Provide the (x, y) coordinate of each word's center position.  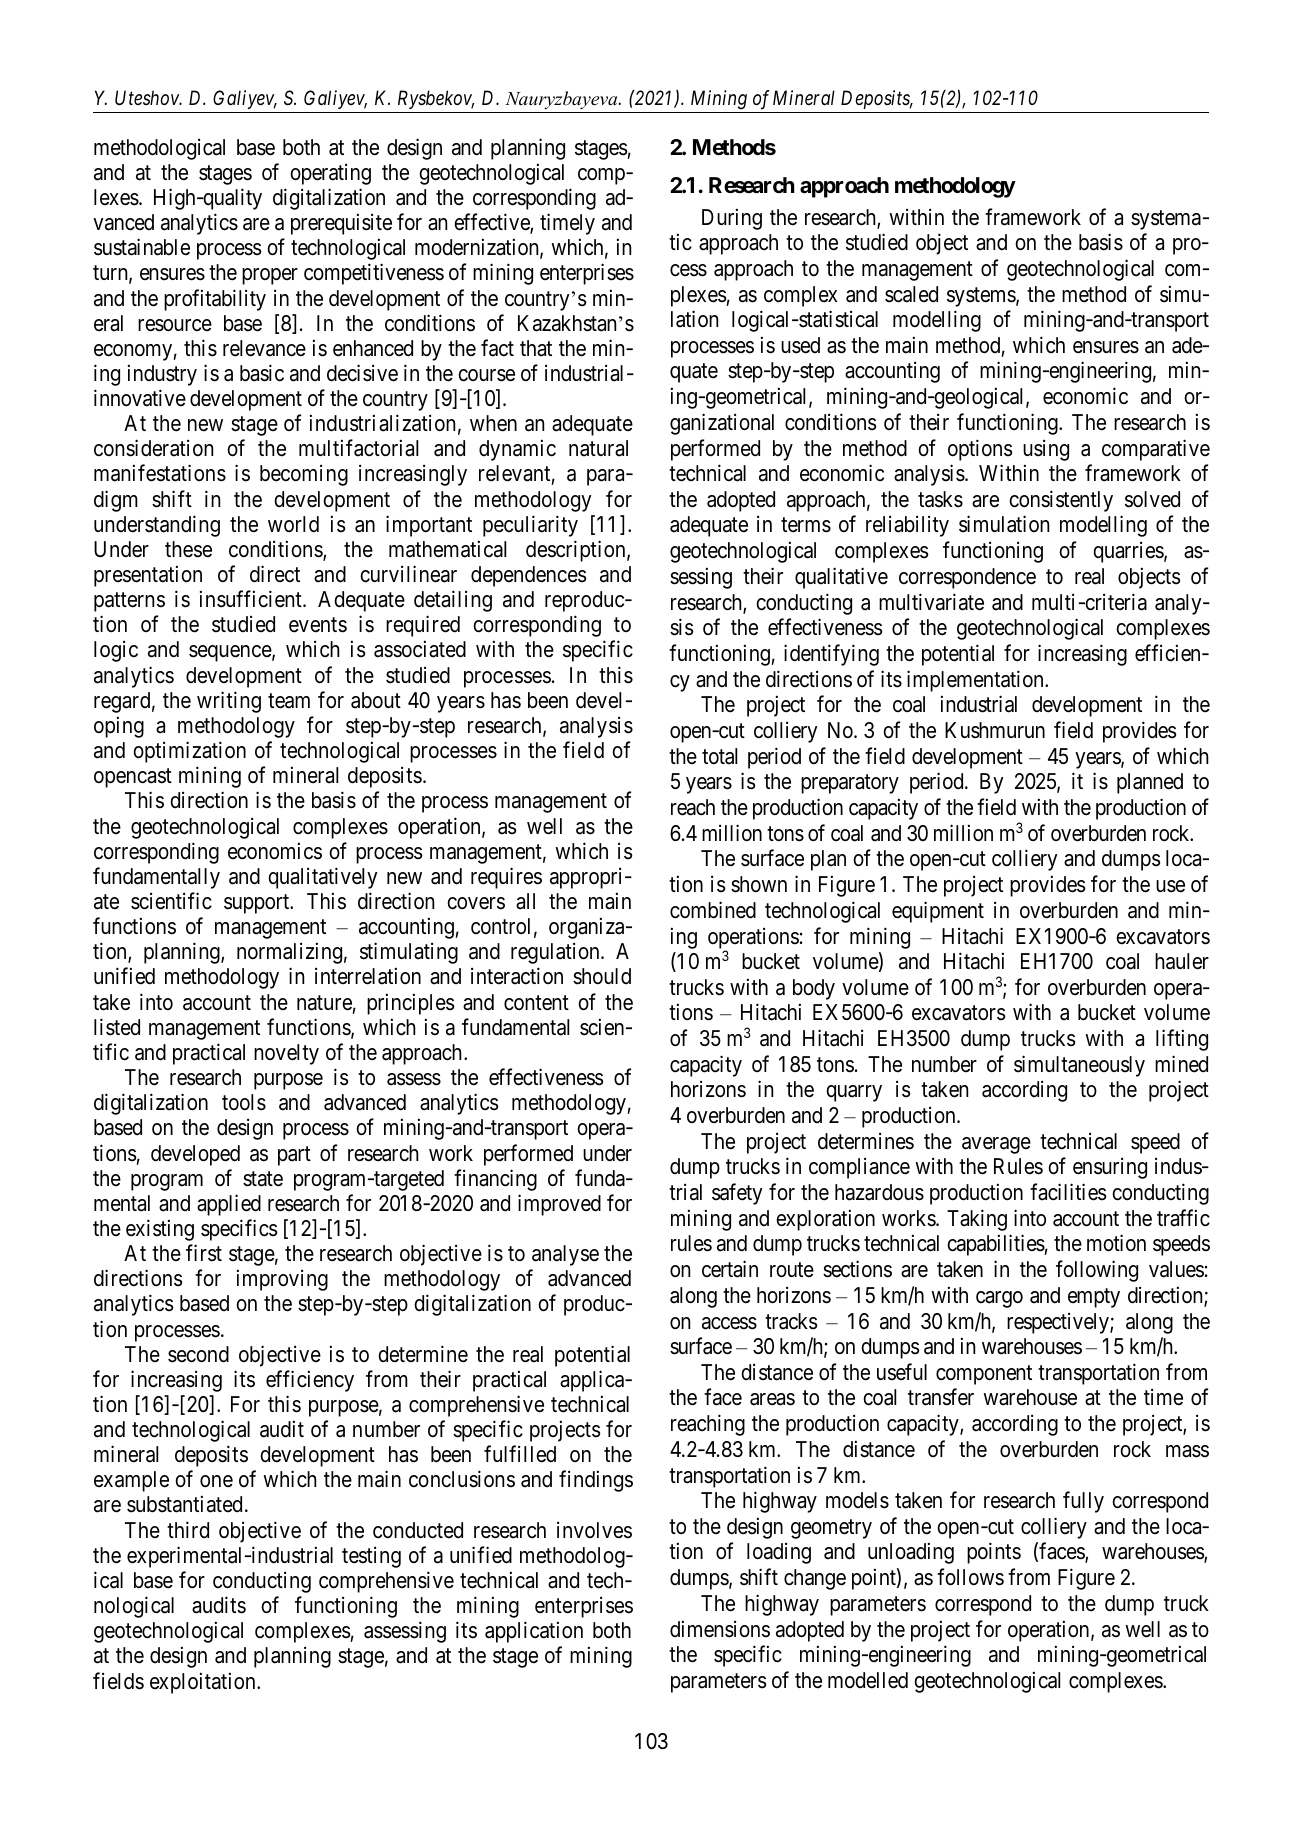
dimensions (720, 1629)
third (188, 1530)
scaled (911, 294)
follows (970, 1577)
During (732, 219)
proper (270, 276)
